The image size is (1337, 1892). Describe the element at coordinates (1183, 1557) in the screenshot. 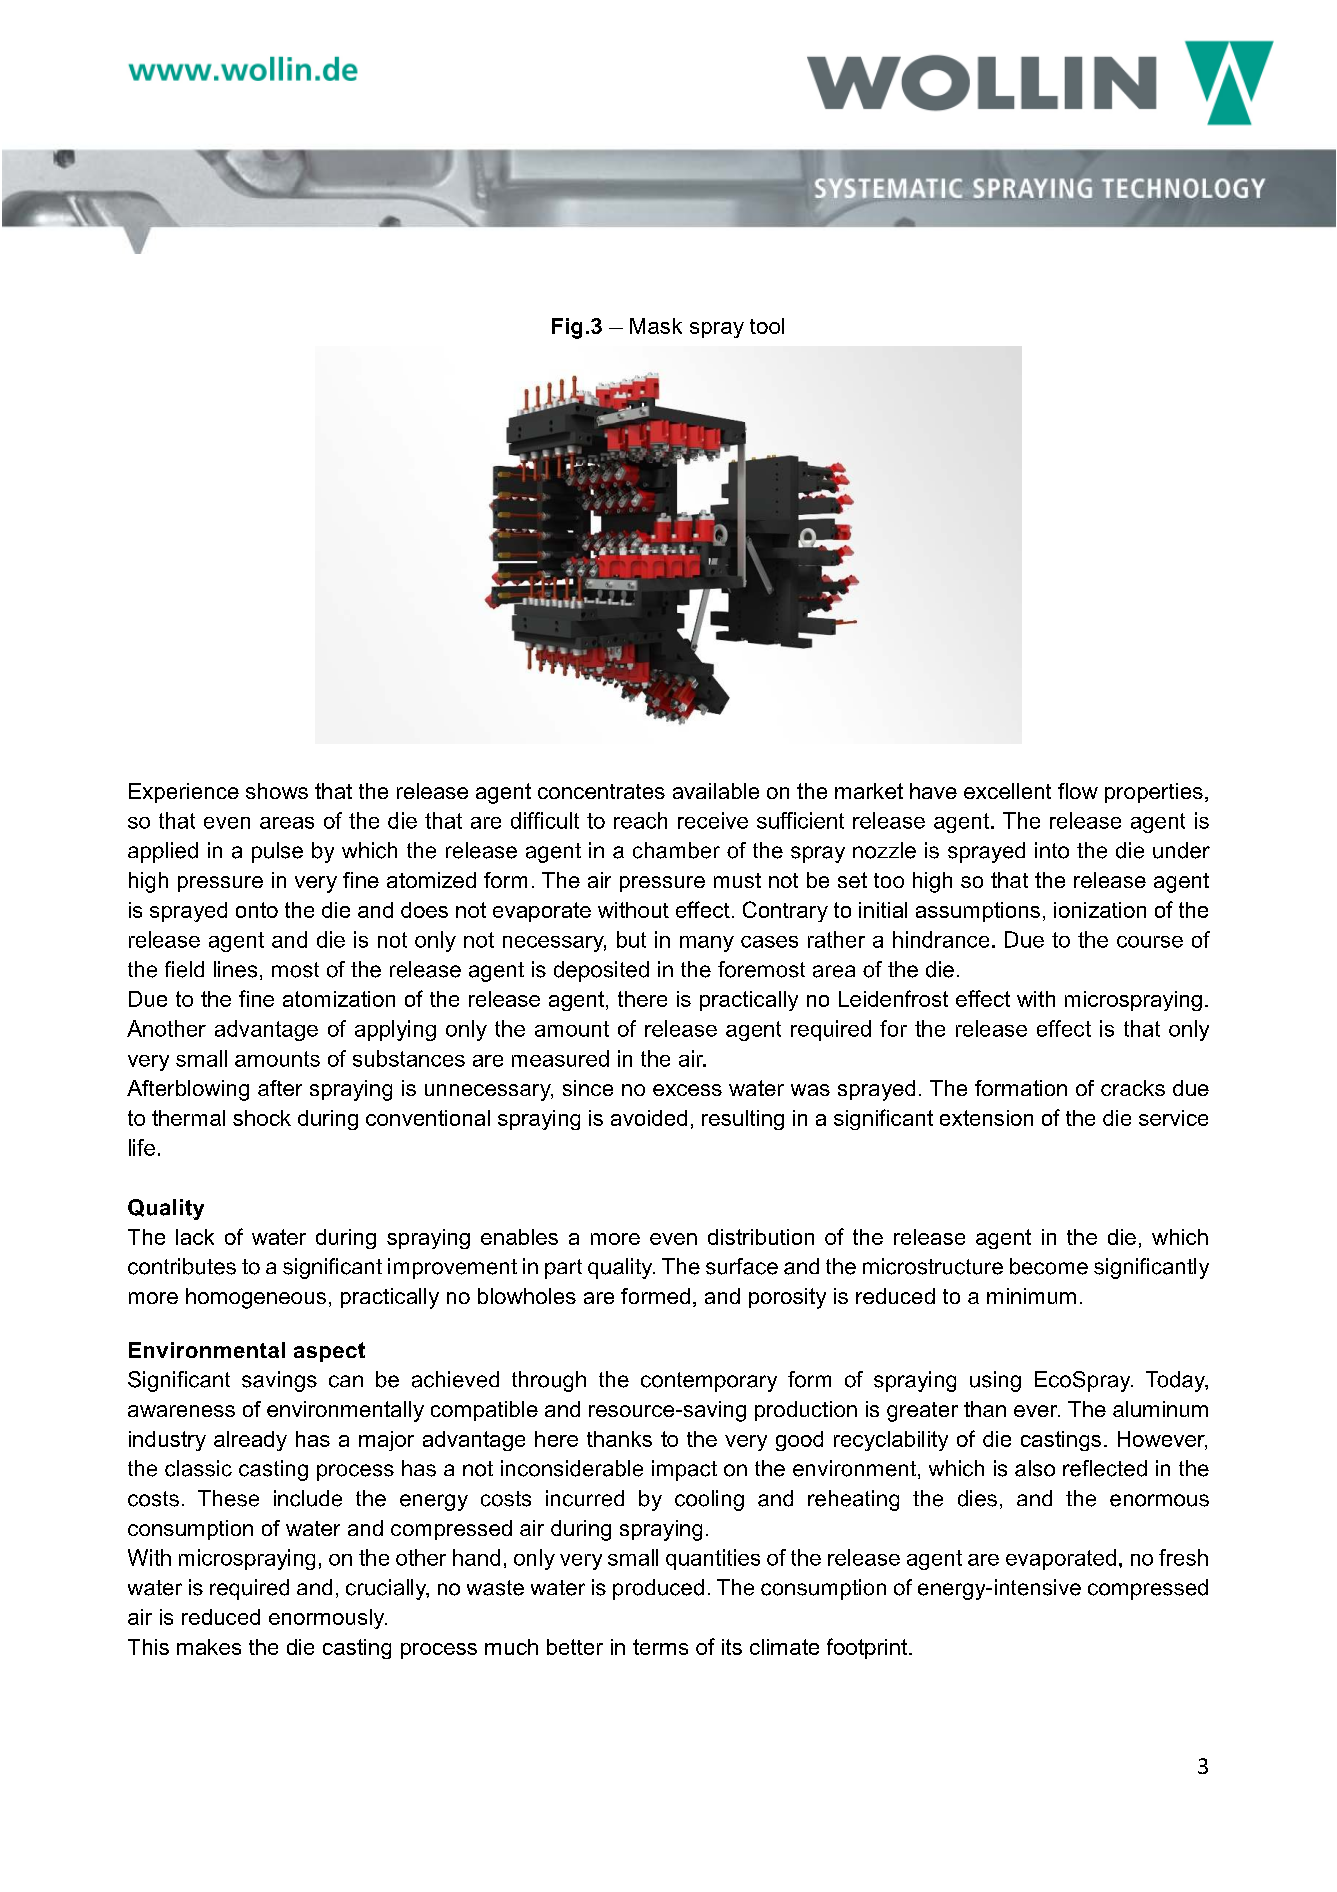

I see `fresh` at that location.
